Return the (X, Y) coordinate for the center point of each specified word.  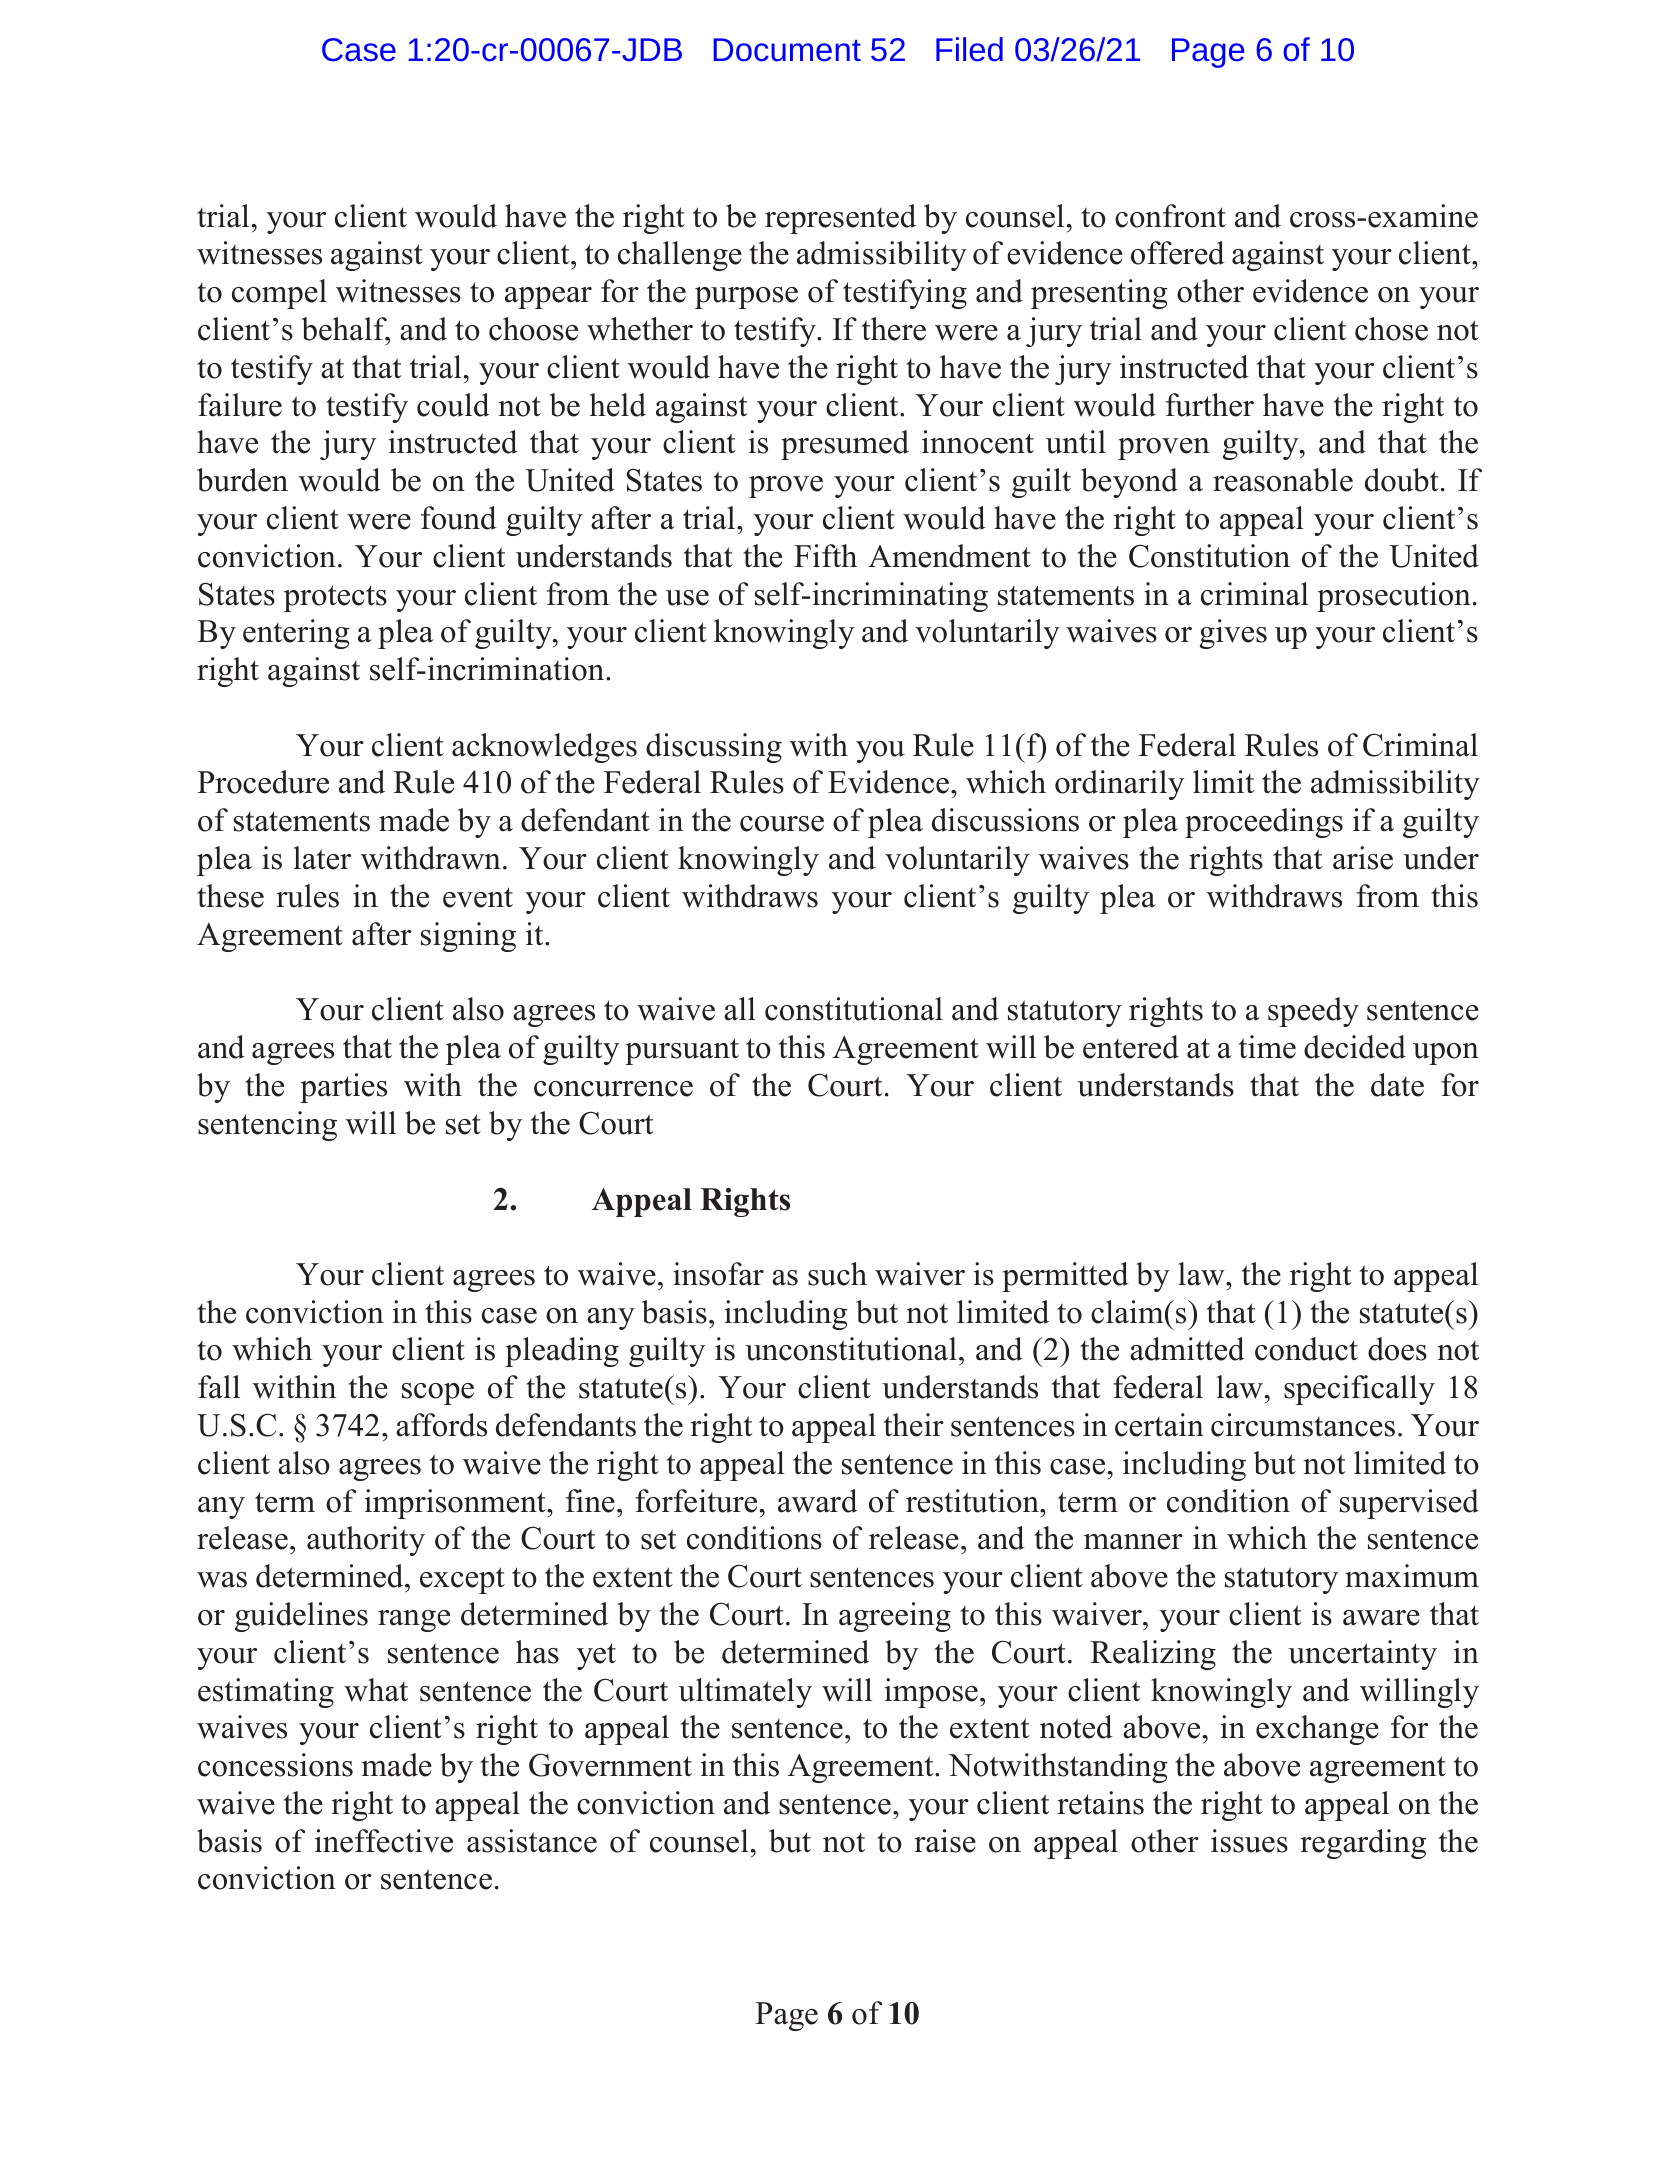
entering (296, 634)
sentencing (267, 1126)
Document (787, 50)
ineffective (384, 1841)
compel (279, 294)
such (837, 1274)
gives (1233, 634)
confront (1170, 216)
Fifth (825, 555)
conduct (1306, 1349)
